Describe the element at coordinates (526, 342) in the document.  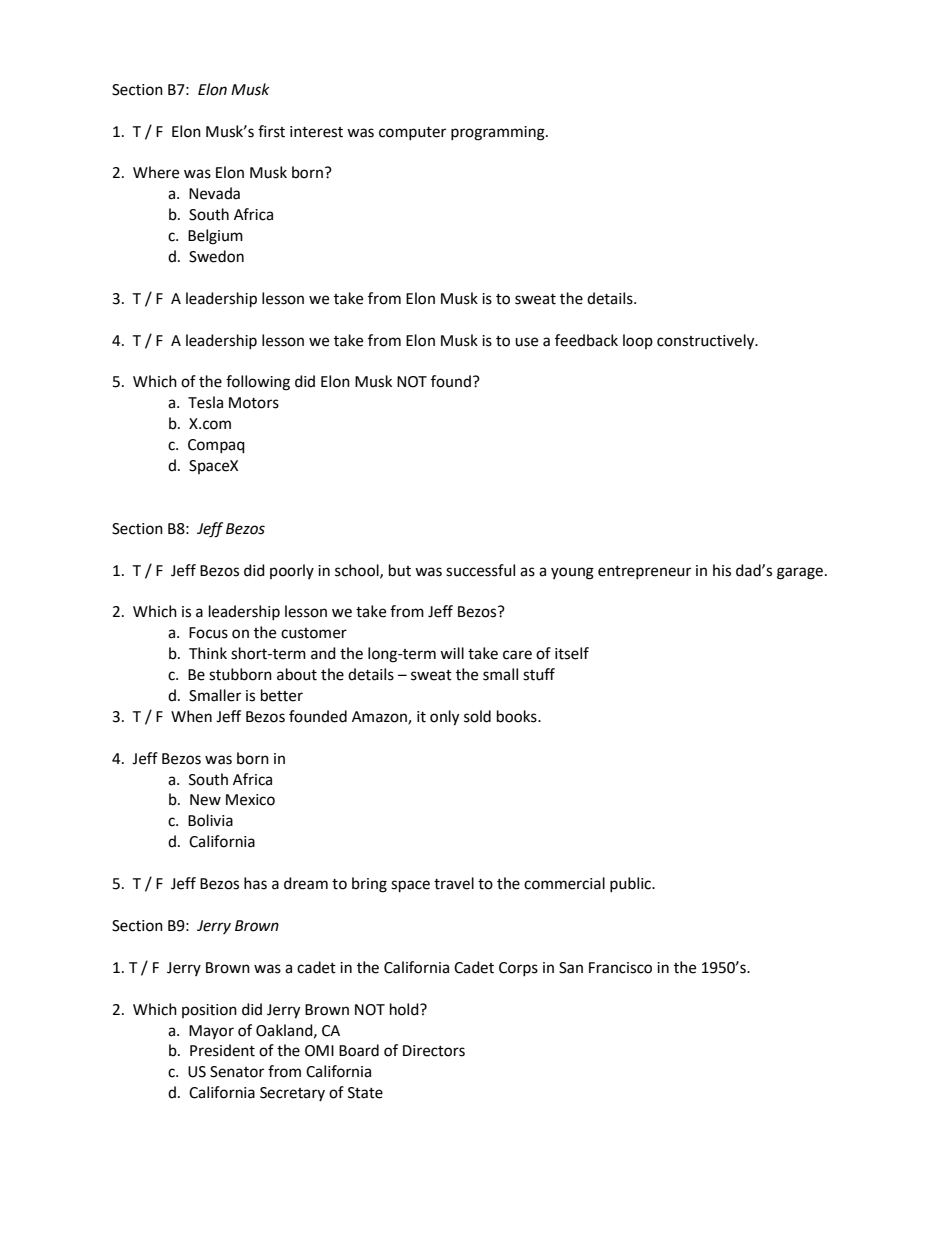
I see `use` at that location.
